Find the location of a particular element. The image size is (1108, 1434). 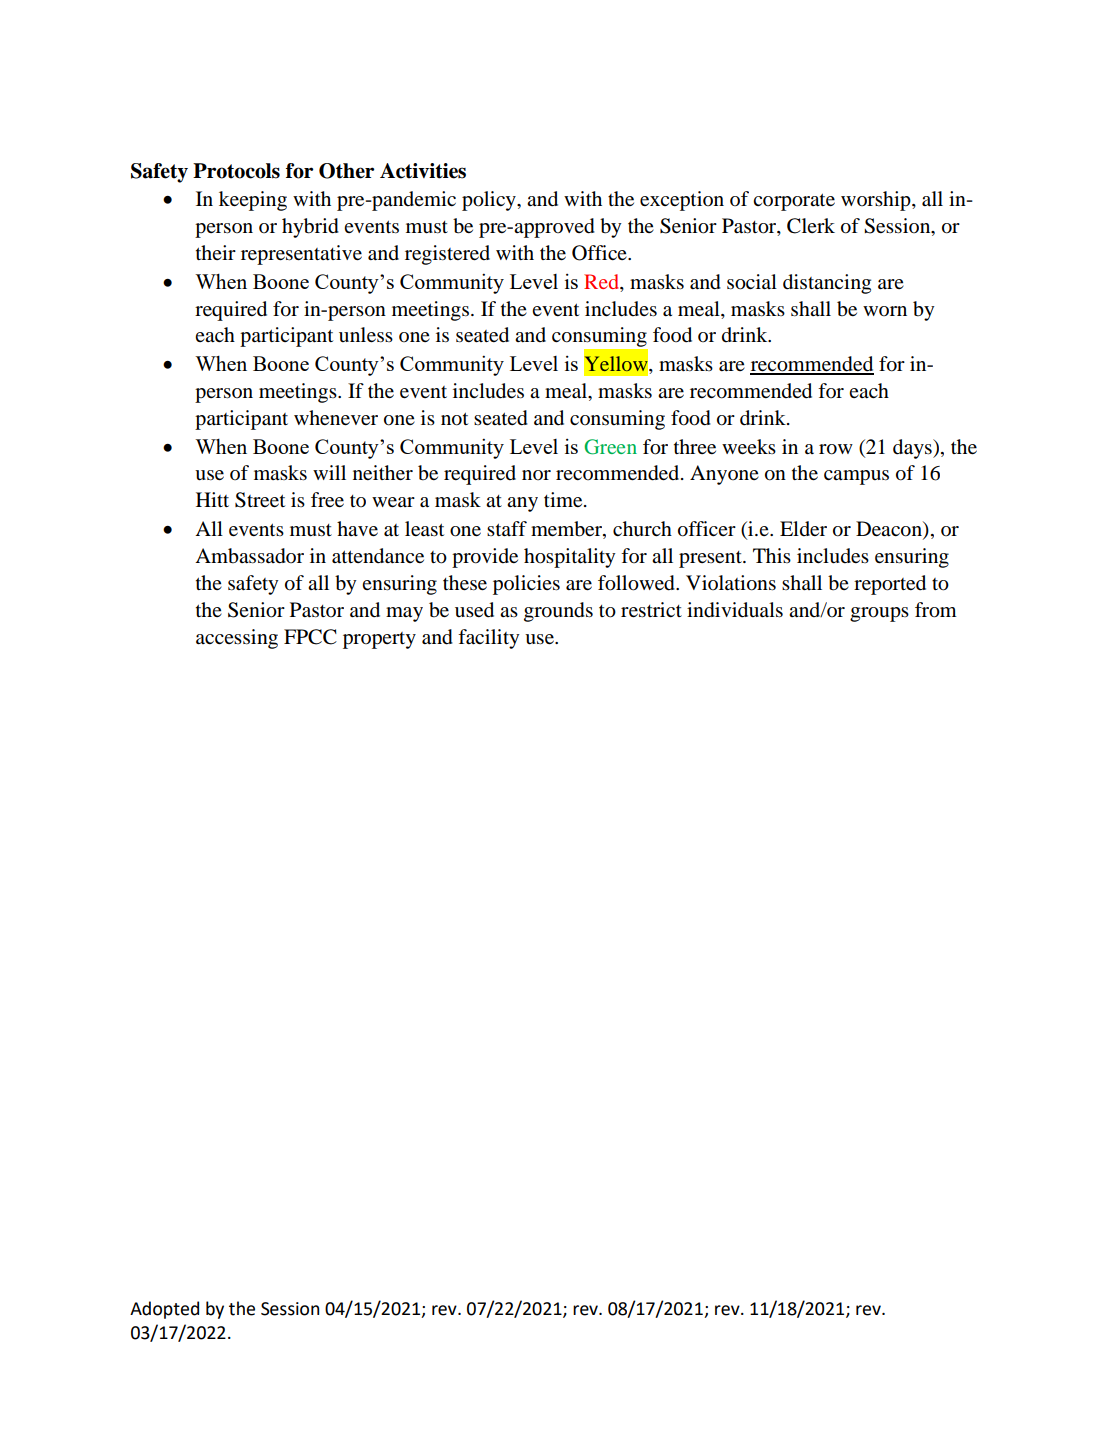

grounds is located at coordinates (558, 612).
